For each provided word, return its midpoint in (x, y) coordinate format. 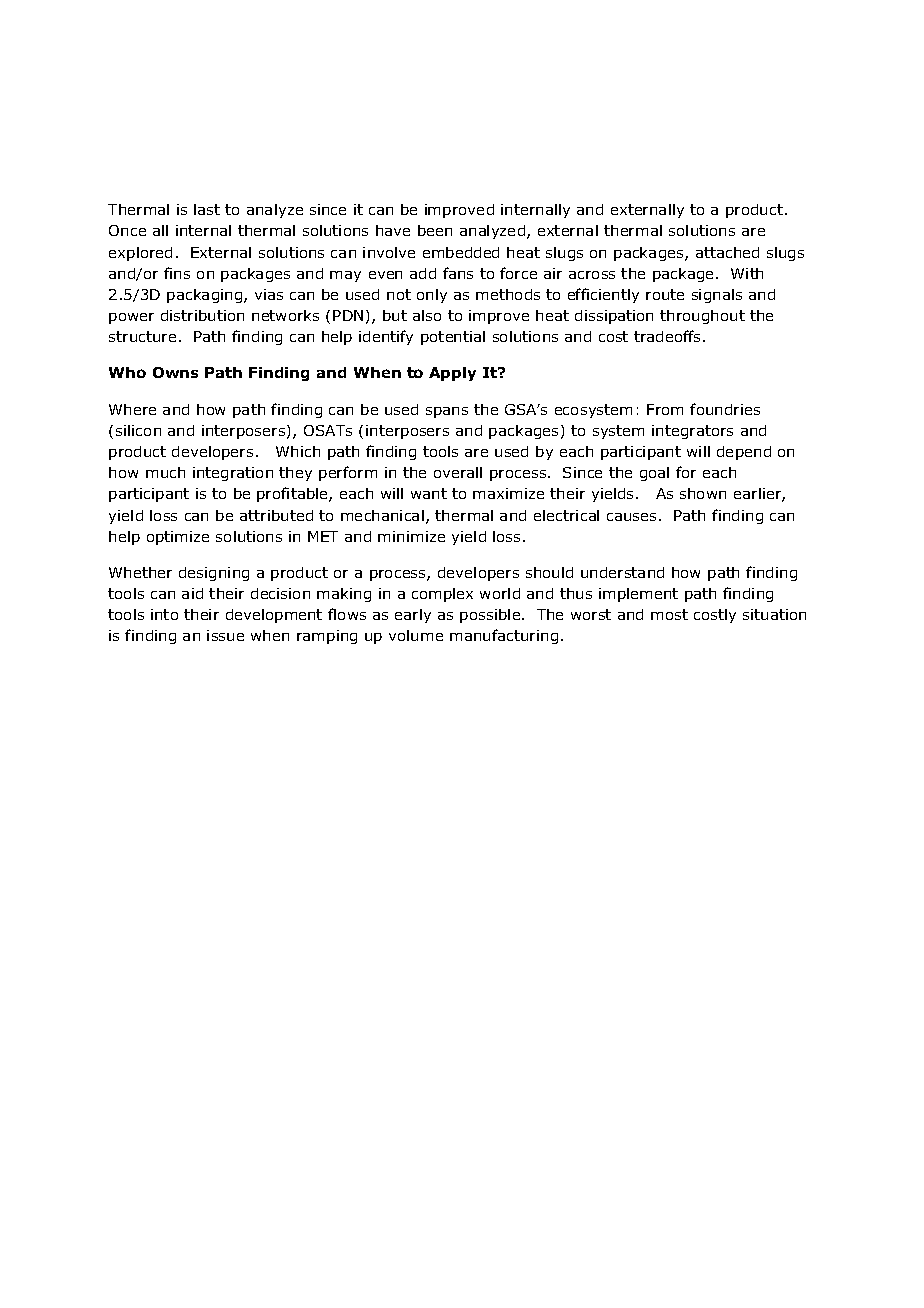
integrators (692, 432)
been (435, 230)
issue (225, 635)
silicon (138, 430)
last (207, 209)
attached (727, 252)
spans (447, 412)
